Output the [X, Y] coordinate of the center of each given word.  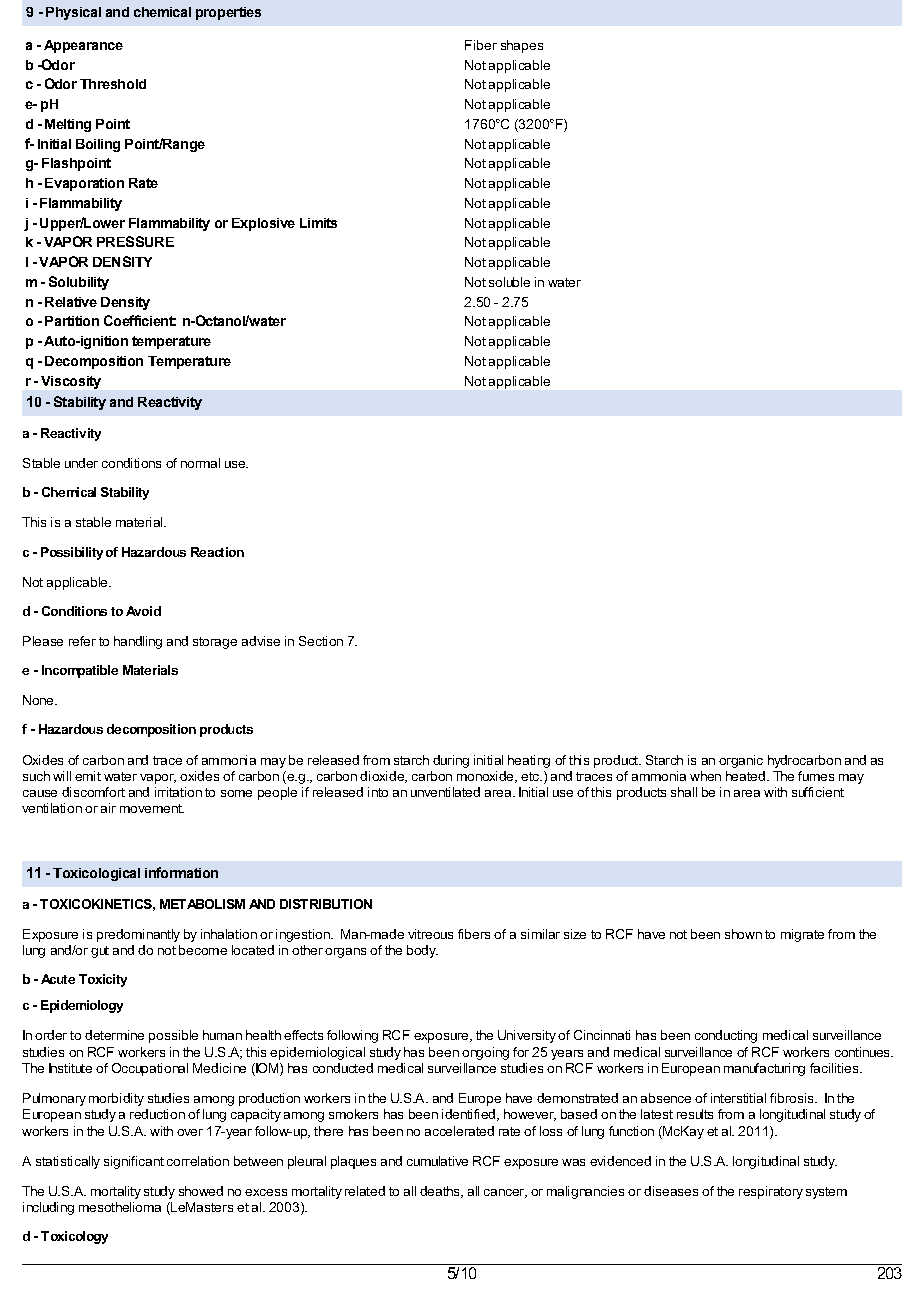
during [451, 761]
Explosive [263, 224]
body [422, 951]
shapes [522, 46]
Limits [318, 223]
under [81, 463]
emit [88, 776]
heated [745, 776]
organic [741, 761]
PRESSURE [135, 241]
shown [743, 934]
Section [321, 641]
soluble [509, 282]
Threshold [113, 84]
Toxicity [103, 980]
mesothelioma [120, 1207]
